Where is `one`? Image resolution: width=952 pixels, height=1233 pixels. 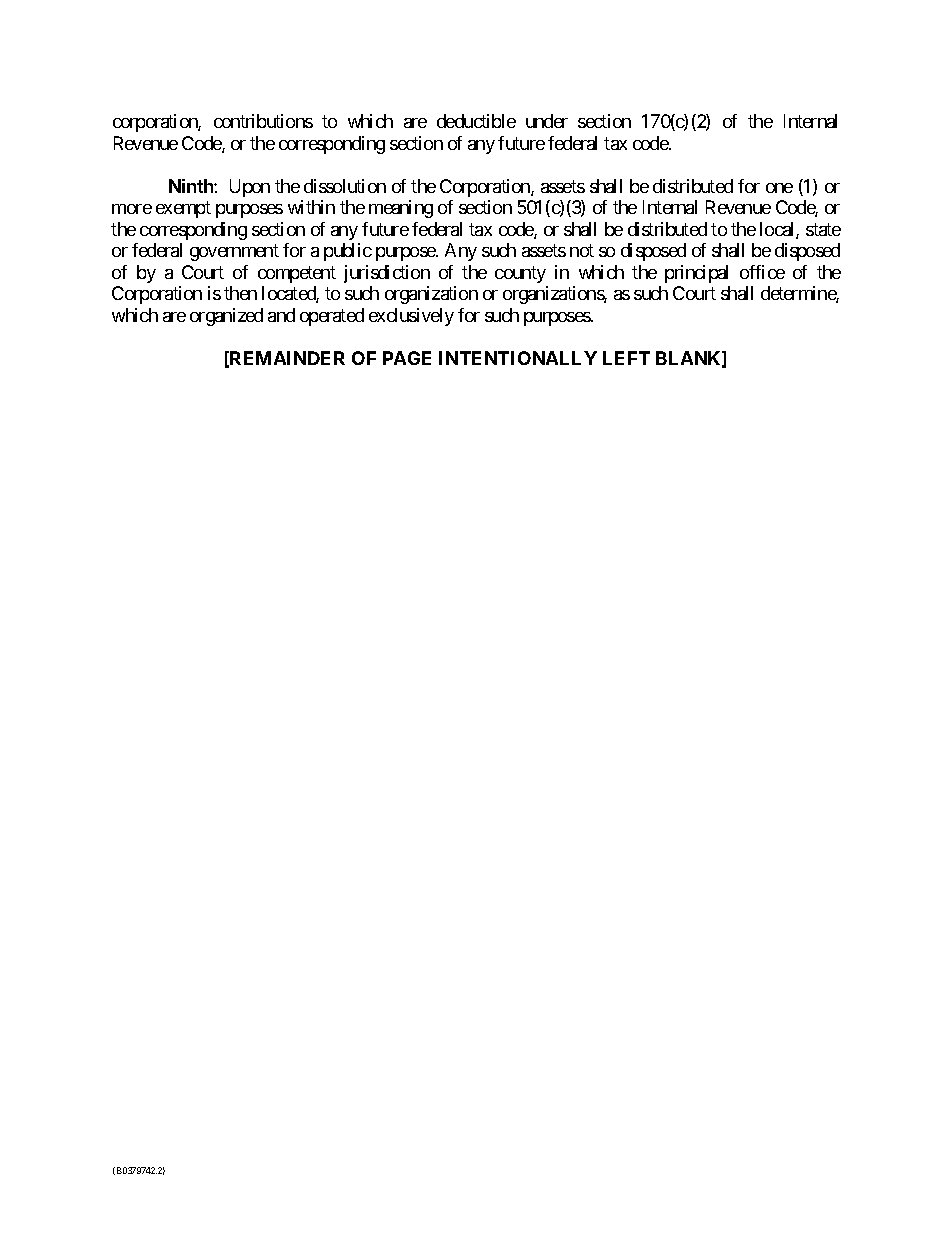
one is located at coordinates (779, 188).
